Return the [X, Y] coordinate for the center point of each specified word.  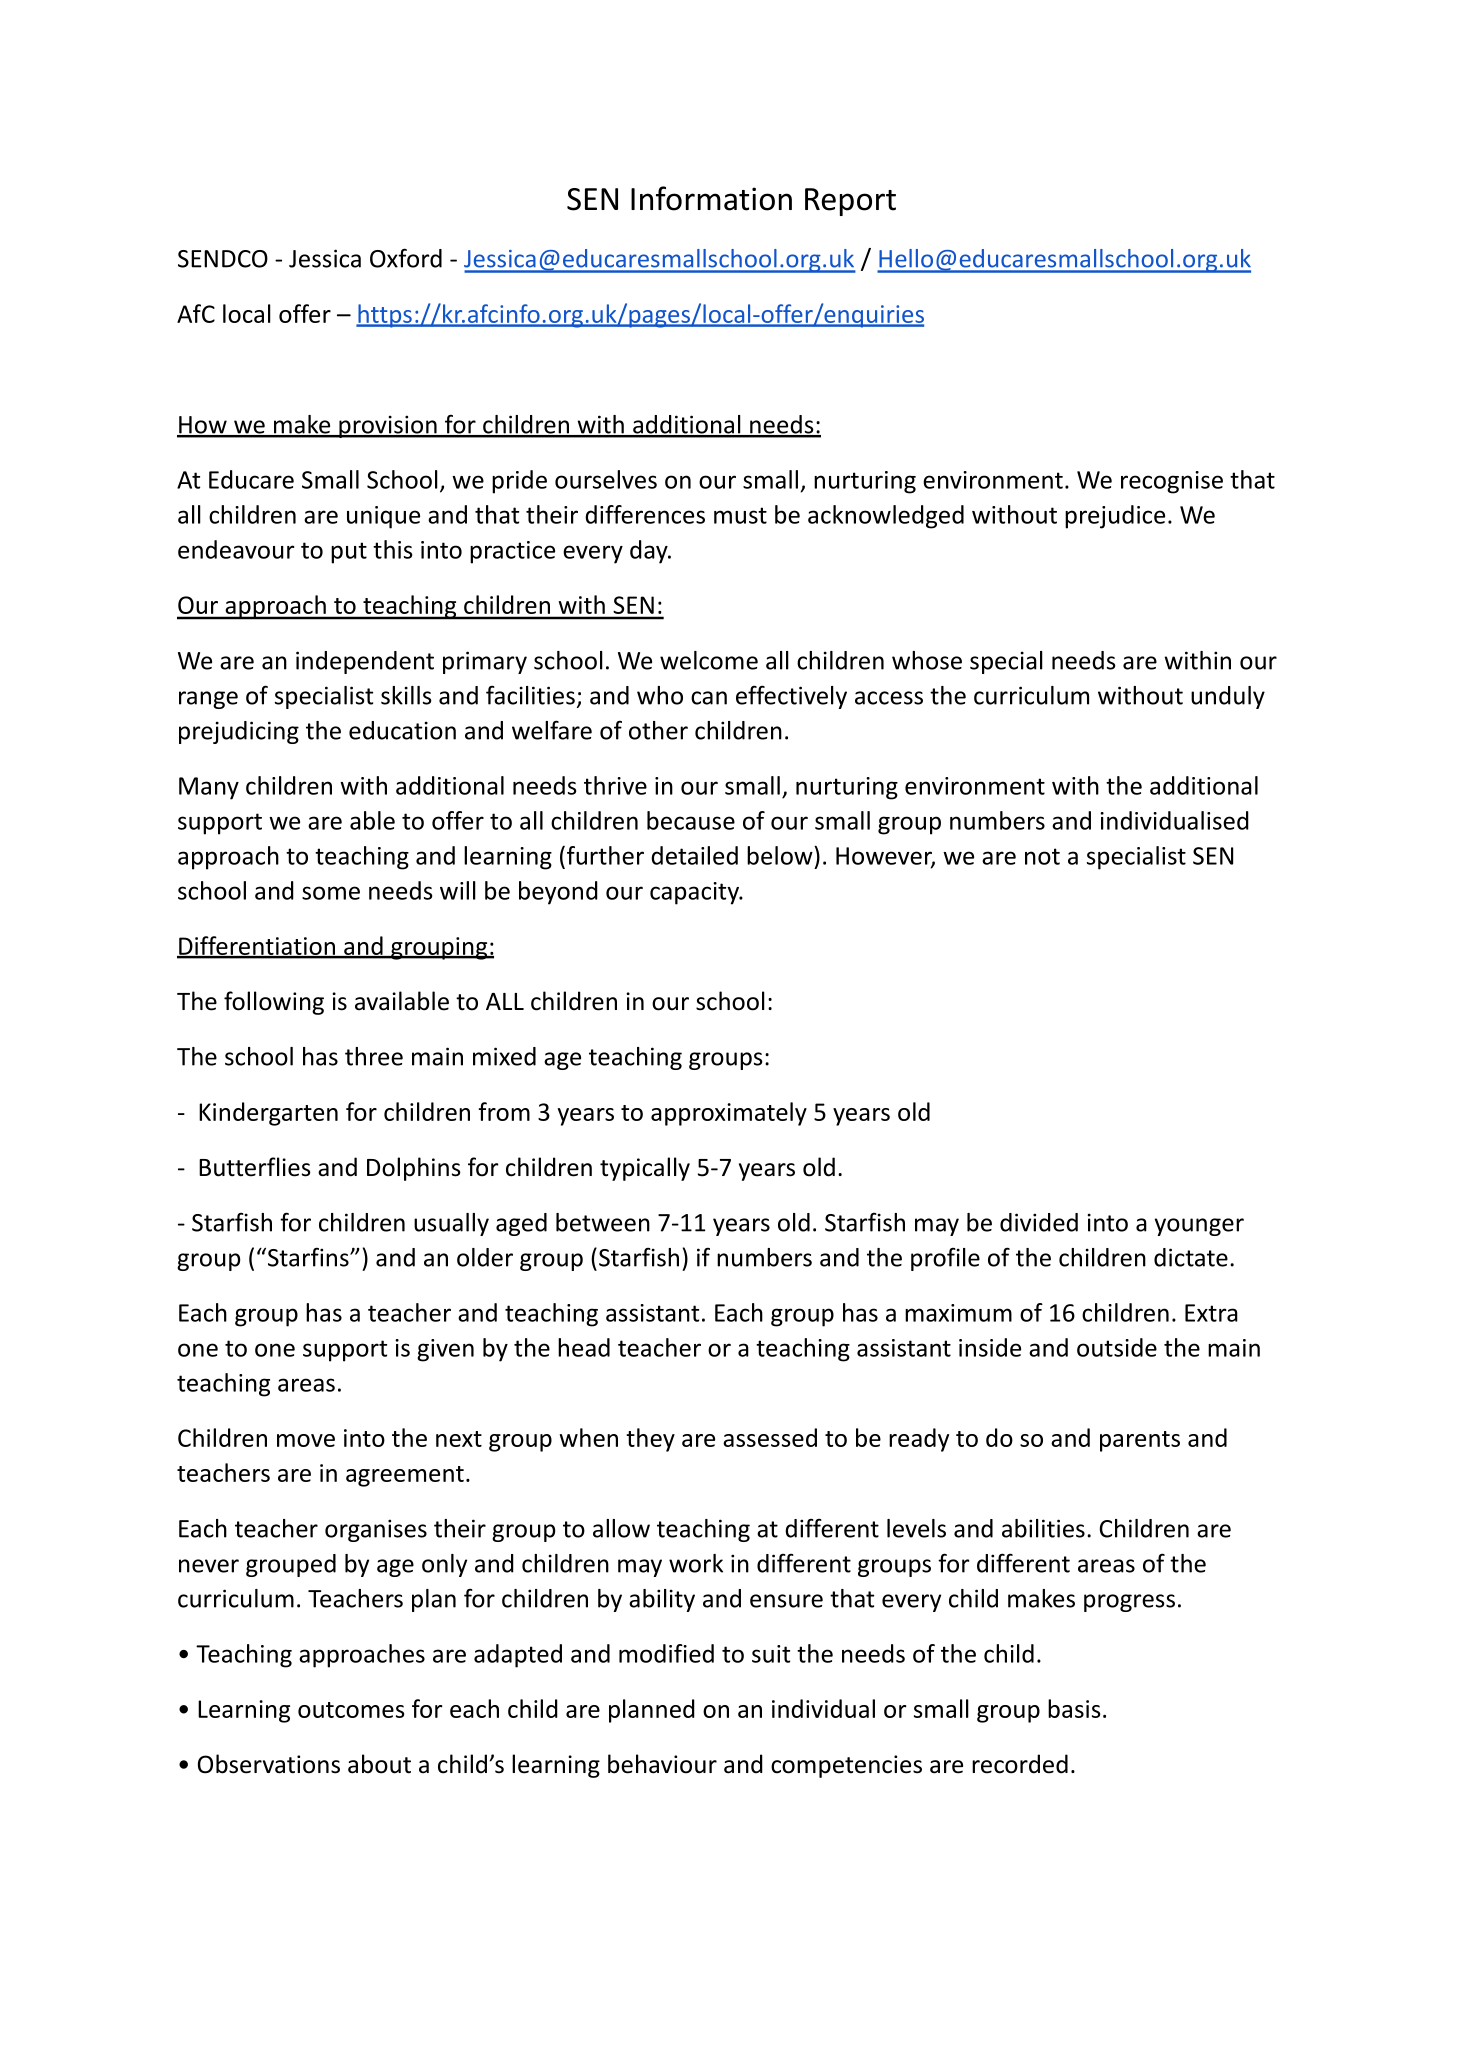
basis [1074, 1708]
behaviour [662, 1764]
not [1042, 856]
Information [711, 198]
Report [850, 202]
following [274, 1003]
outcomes [351, 1710]
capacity [695, 893]
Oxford [406, 258]
